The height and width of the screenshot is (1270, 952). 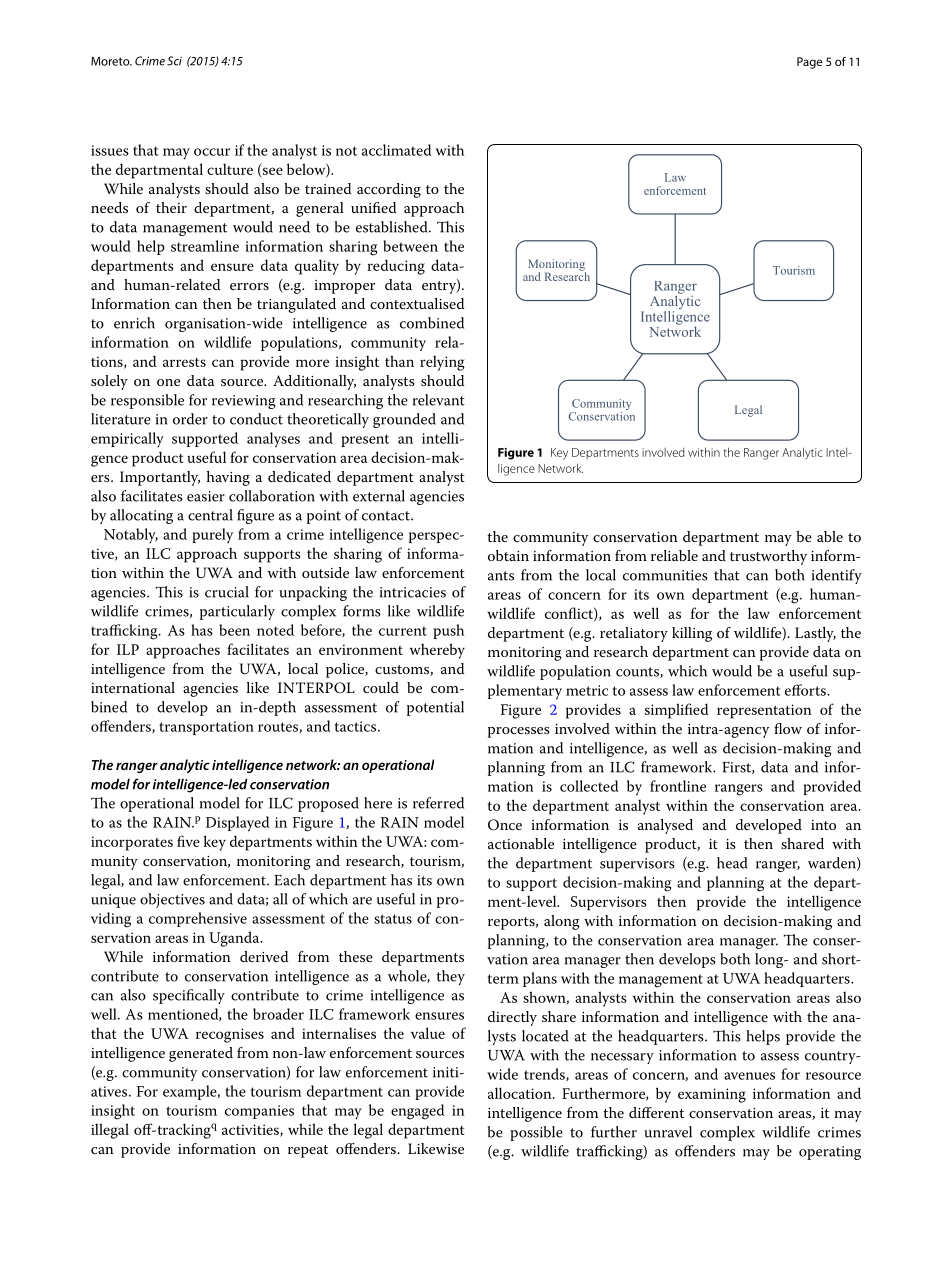 I want to click on Page, so click(x=809, y=63).
